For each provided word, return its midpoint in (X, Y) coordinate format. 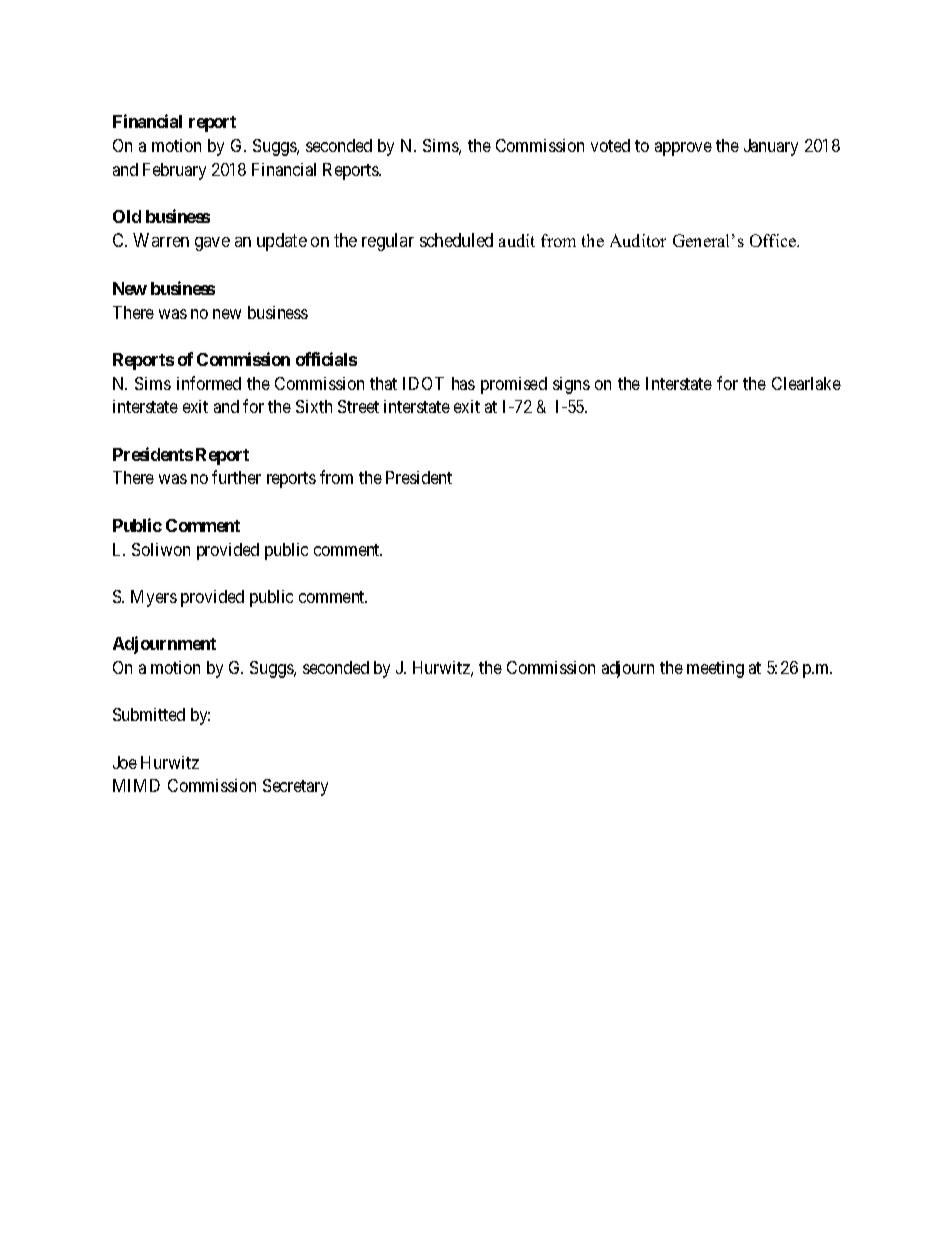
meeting (715, 669)
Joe (125, 762)
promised (514, 385)
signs (571, 385)
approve (683, 149)
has (463, 383)
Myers (154, 598)
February (174, 171)
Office (774, 240)
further (236, 477)
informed (209, 383)
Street (358, 406)
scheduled (456, 240)
